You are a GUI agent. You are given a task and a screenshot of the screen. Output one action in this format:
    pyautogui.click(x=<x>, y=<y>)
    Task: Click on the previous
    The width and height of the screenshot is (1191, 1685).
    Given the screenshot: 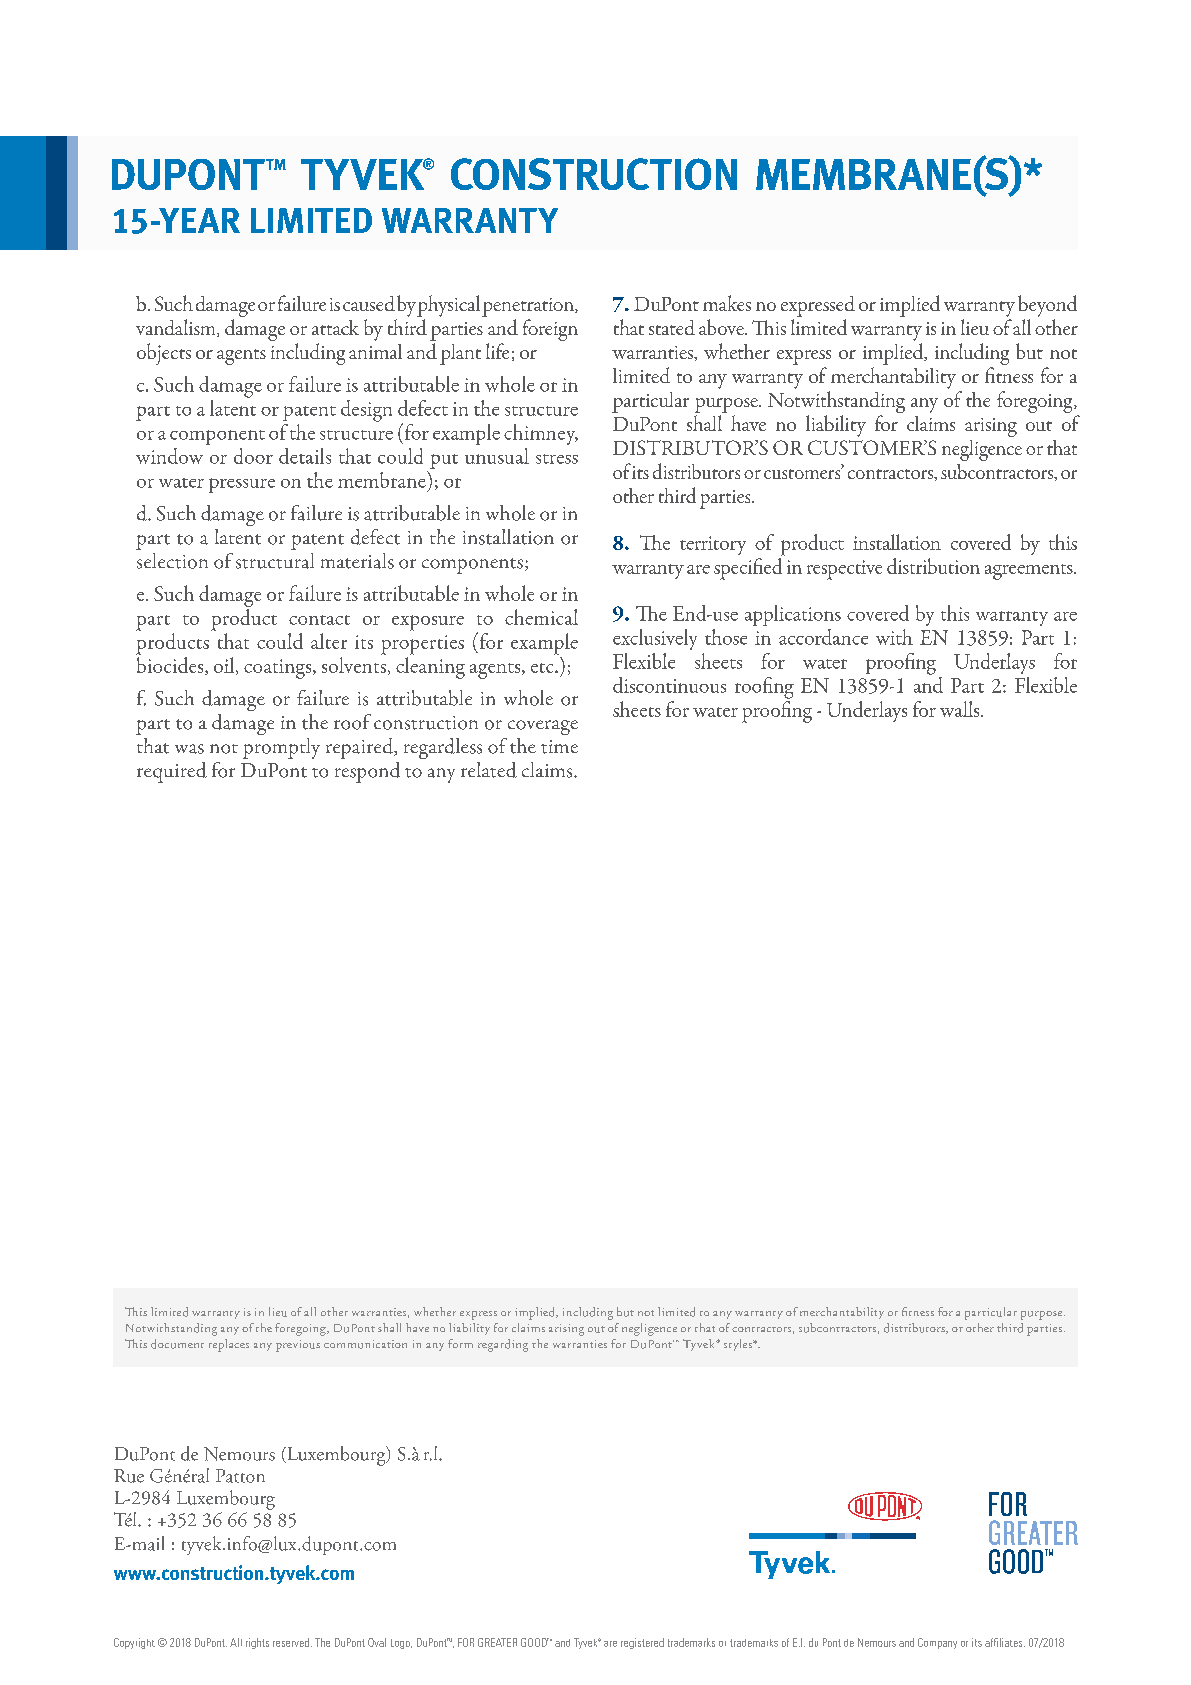 What is the action you would take?
    pyautogui.click(x=298, y=1346)
